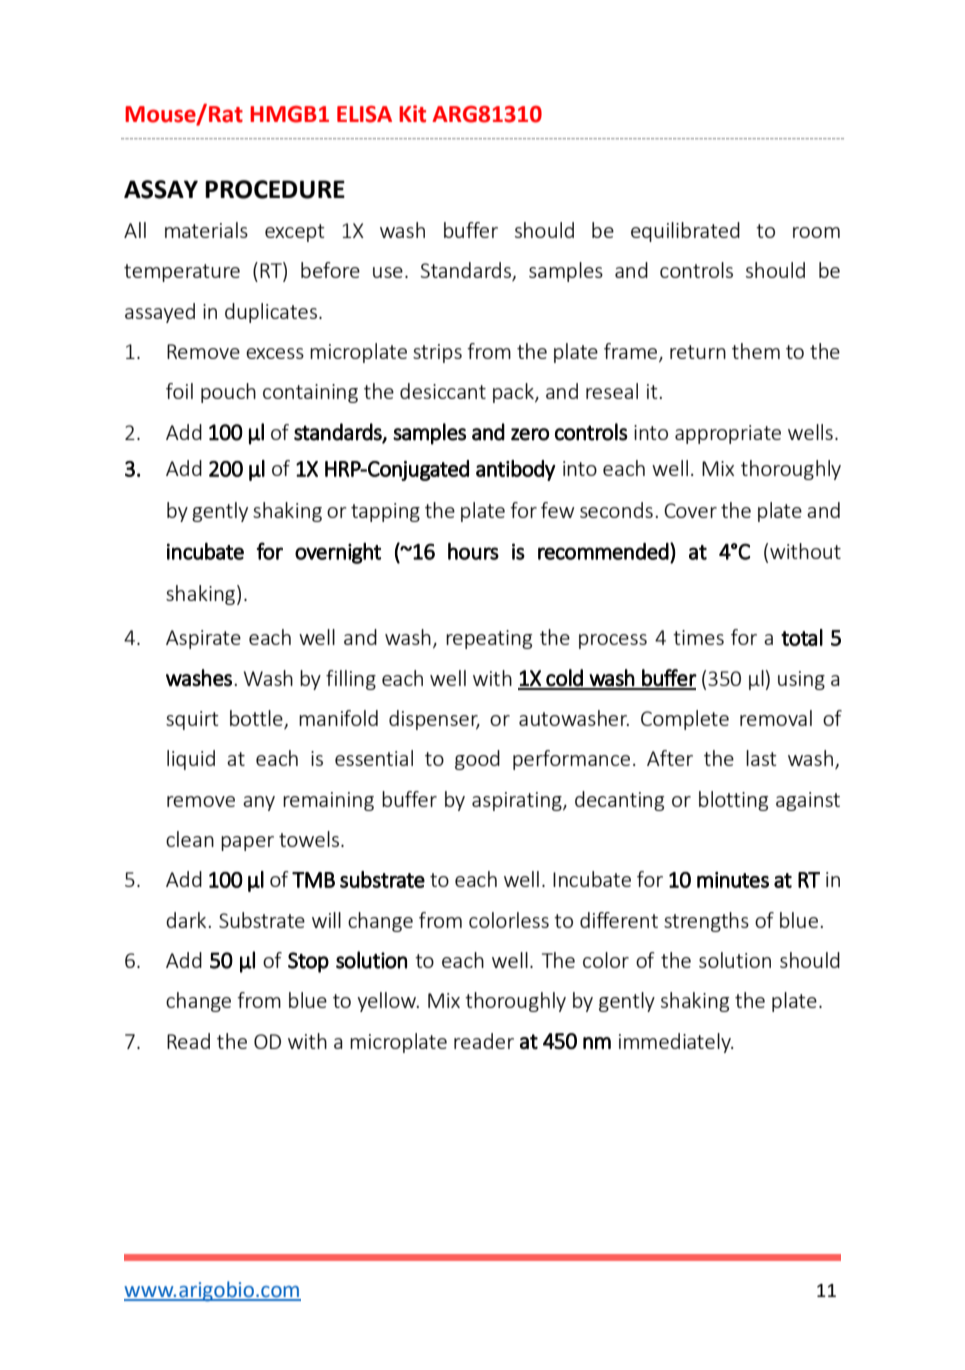  What do you see at coordinates (308, 962) in the screenshot?
I see `Stop` at bounding box center [308, 962].
